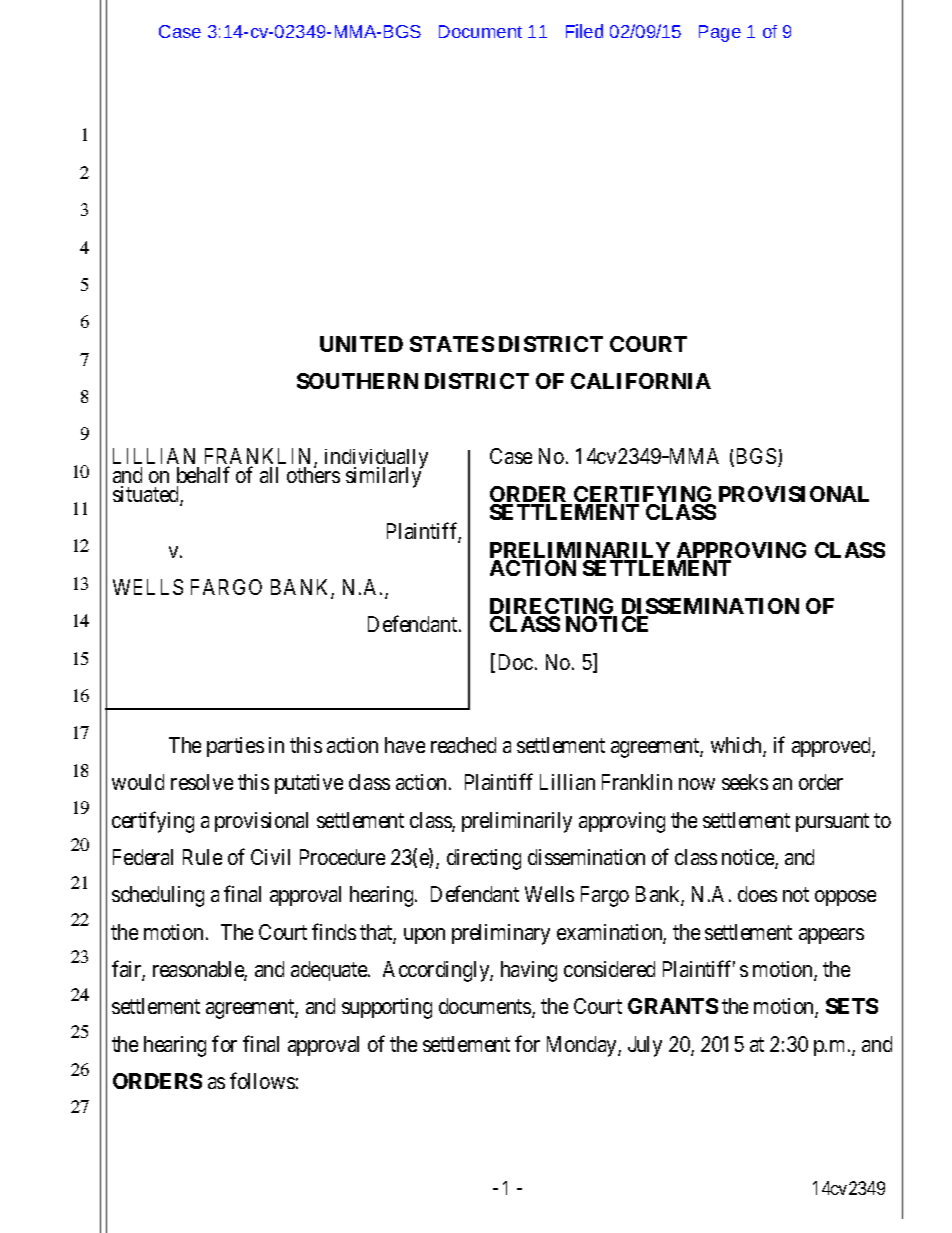  I want to click on similarly, so click(384, 477).
